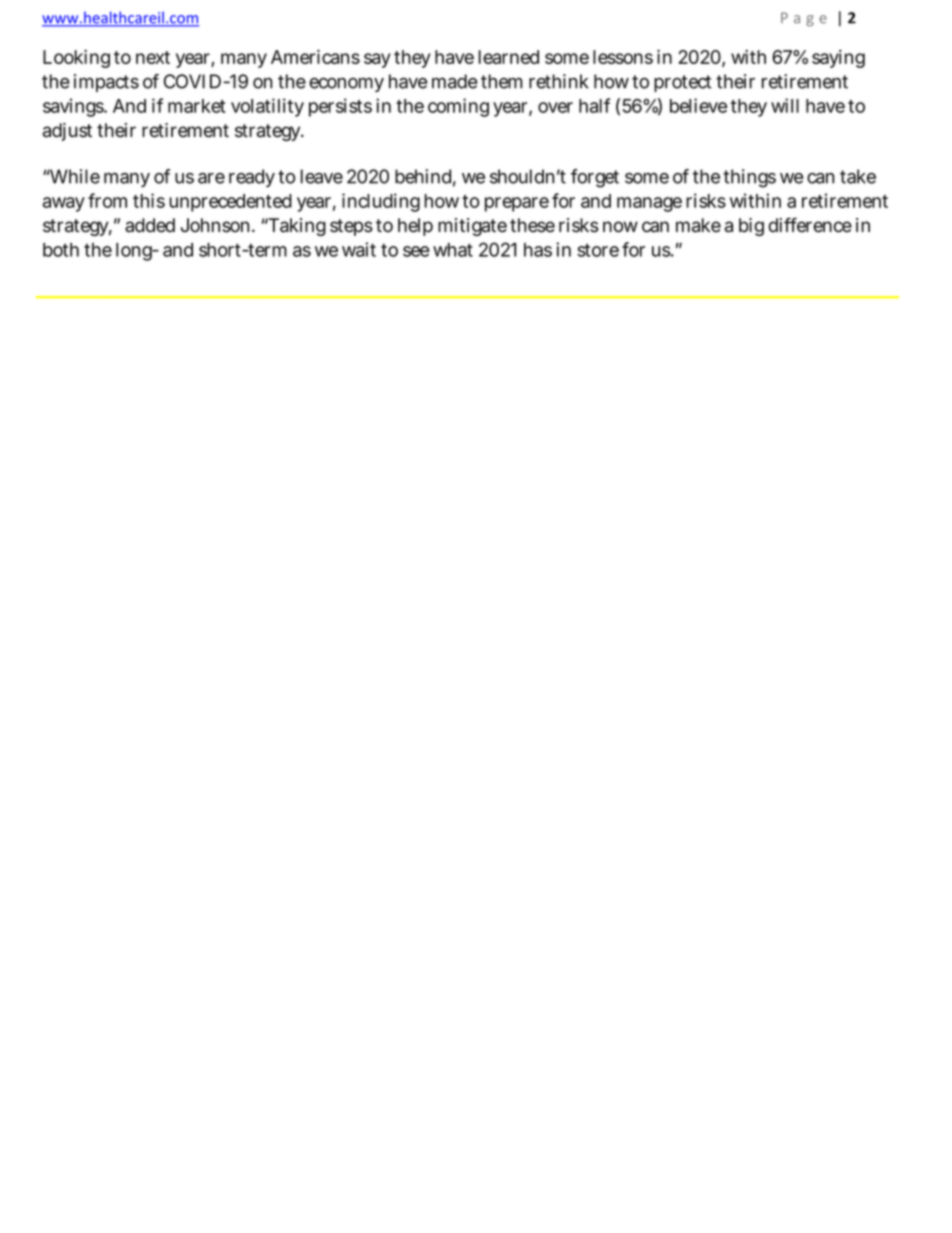  Describe the element at coordinates (322, 176) in the screenshot. I see `leave` at that location.
